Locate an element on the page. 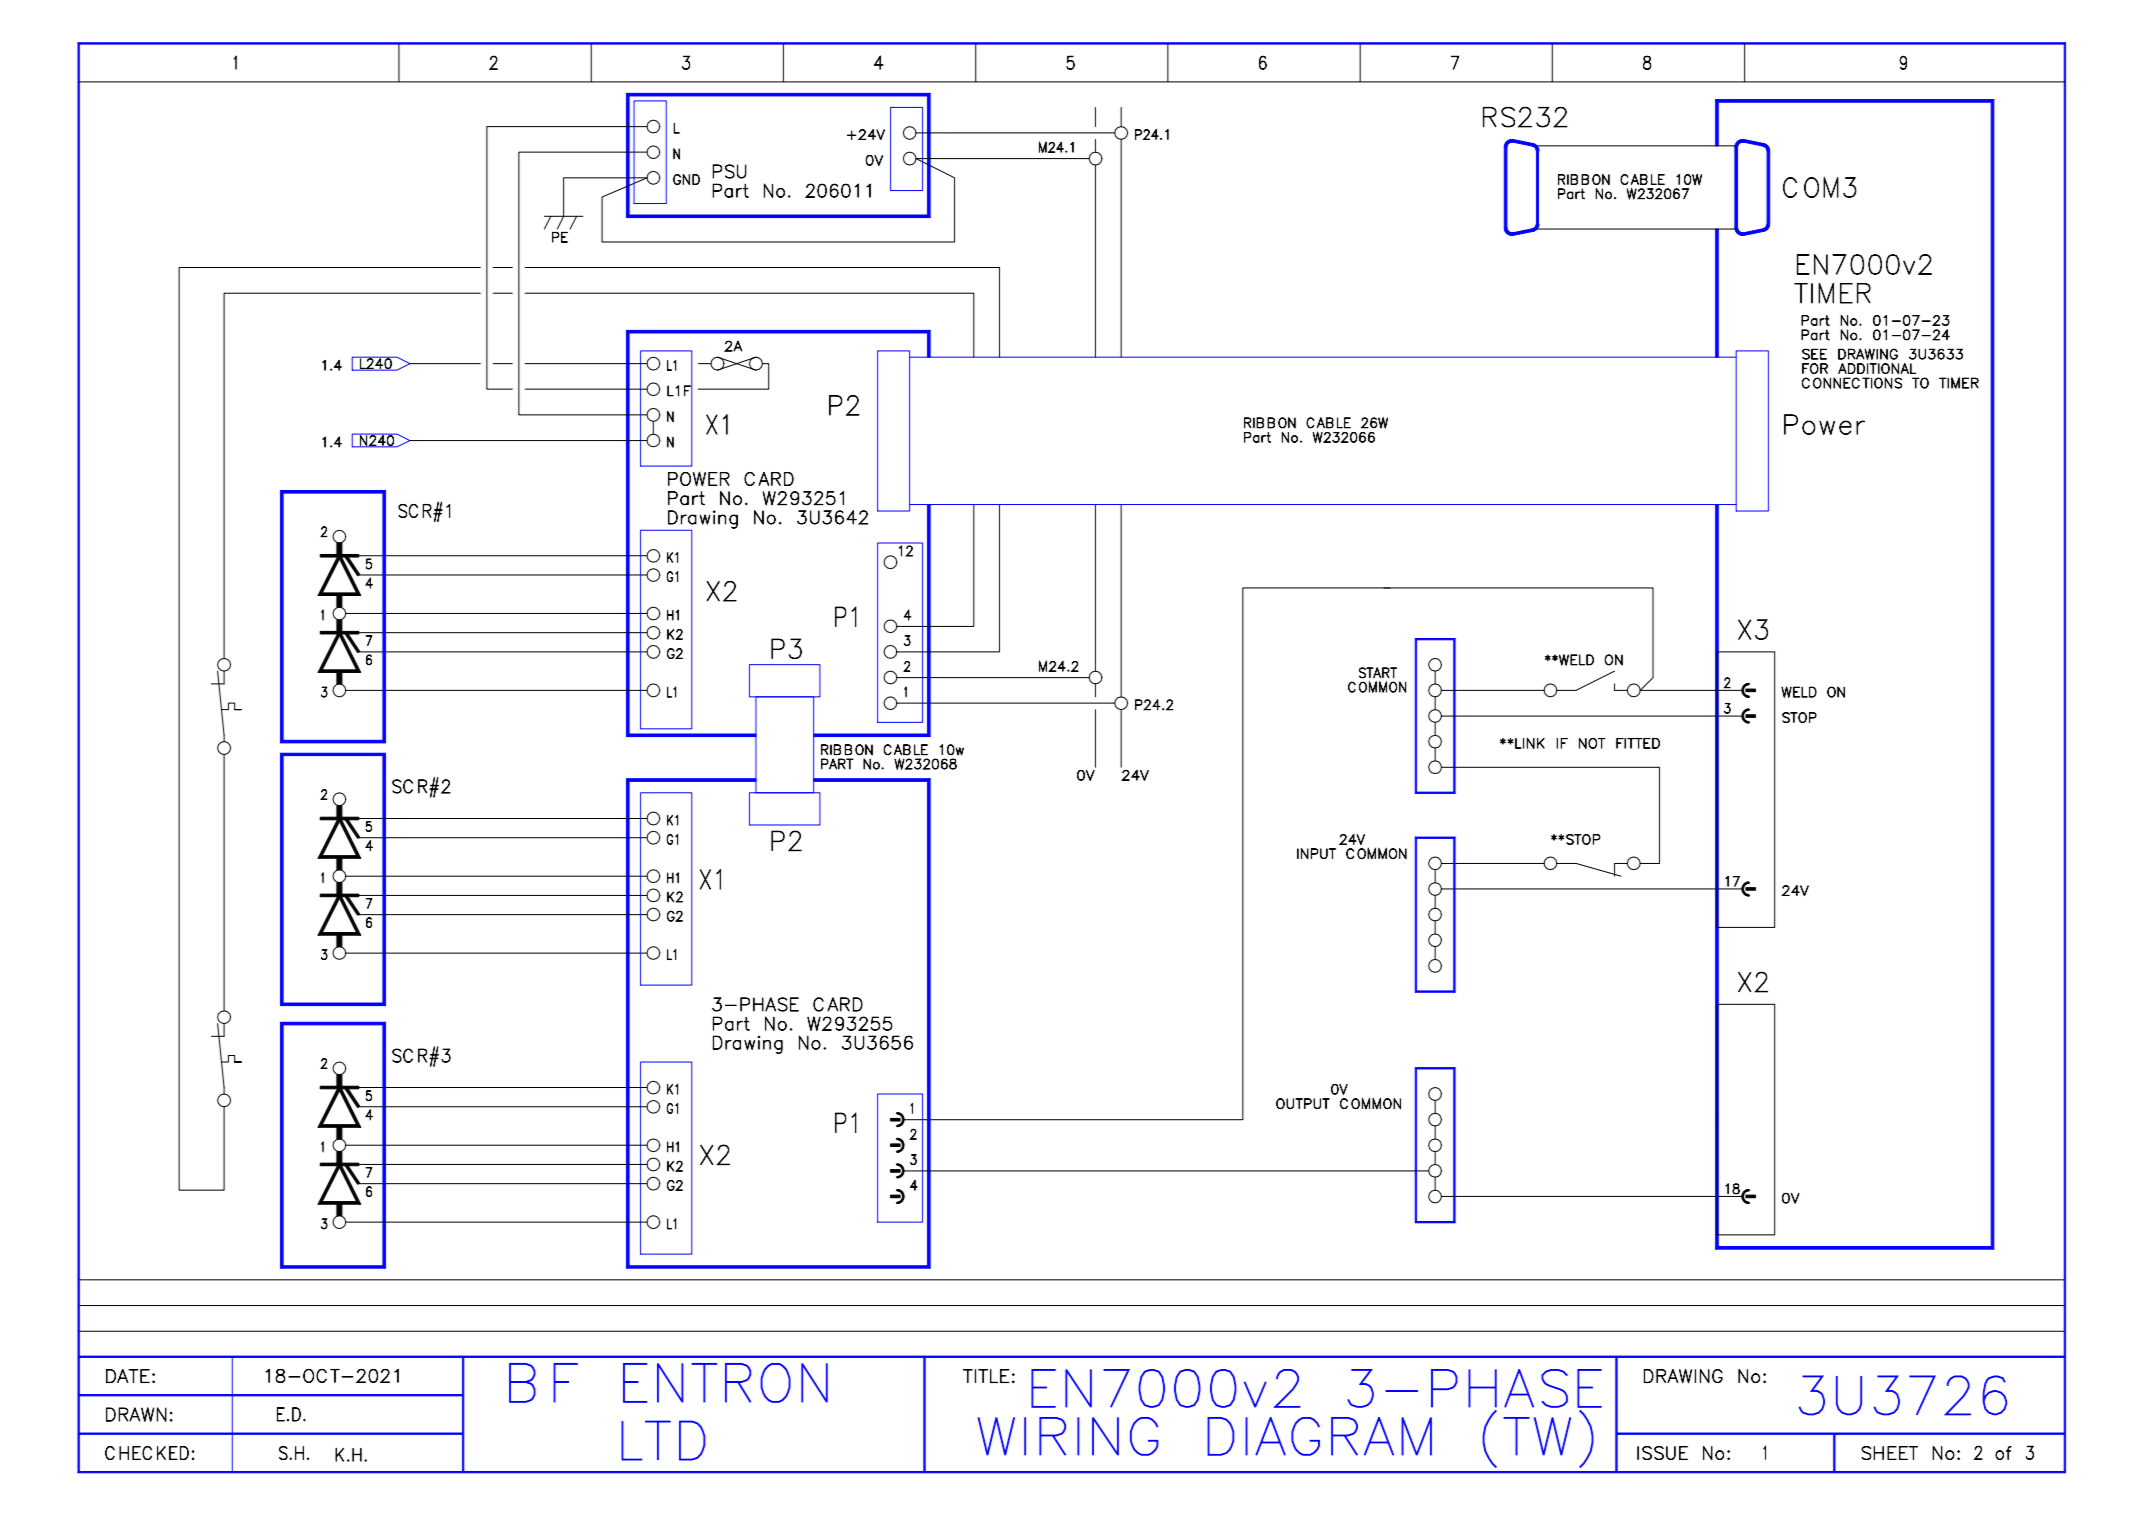  START is located at coordinates (1378, 673).
